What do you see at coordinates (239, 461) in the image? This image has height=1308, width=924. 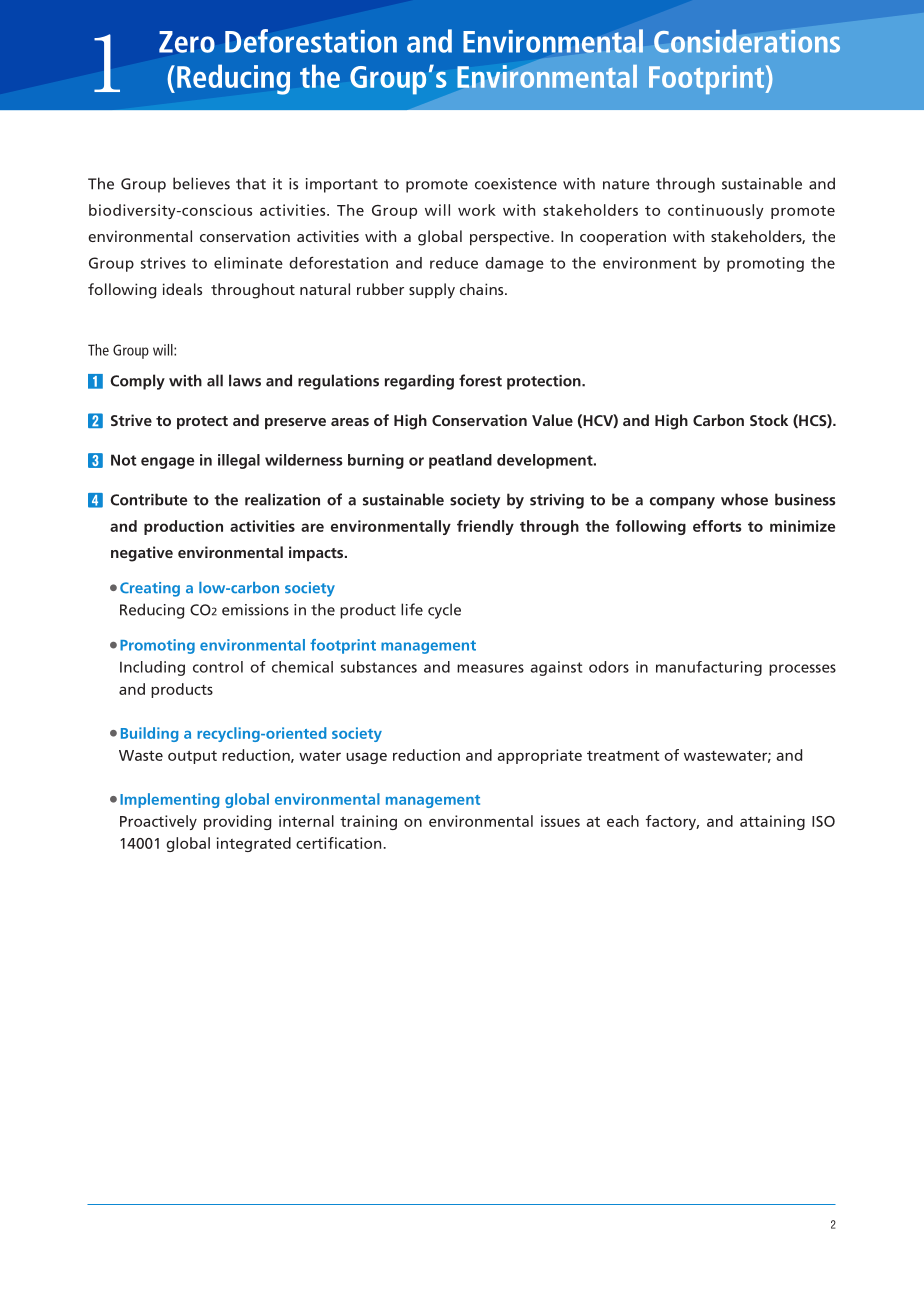 I see `illegal` at bounding box center [239, 461].
